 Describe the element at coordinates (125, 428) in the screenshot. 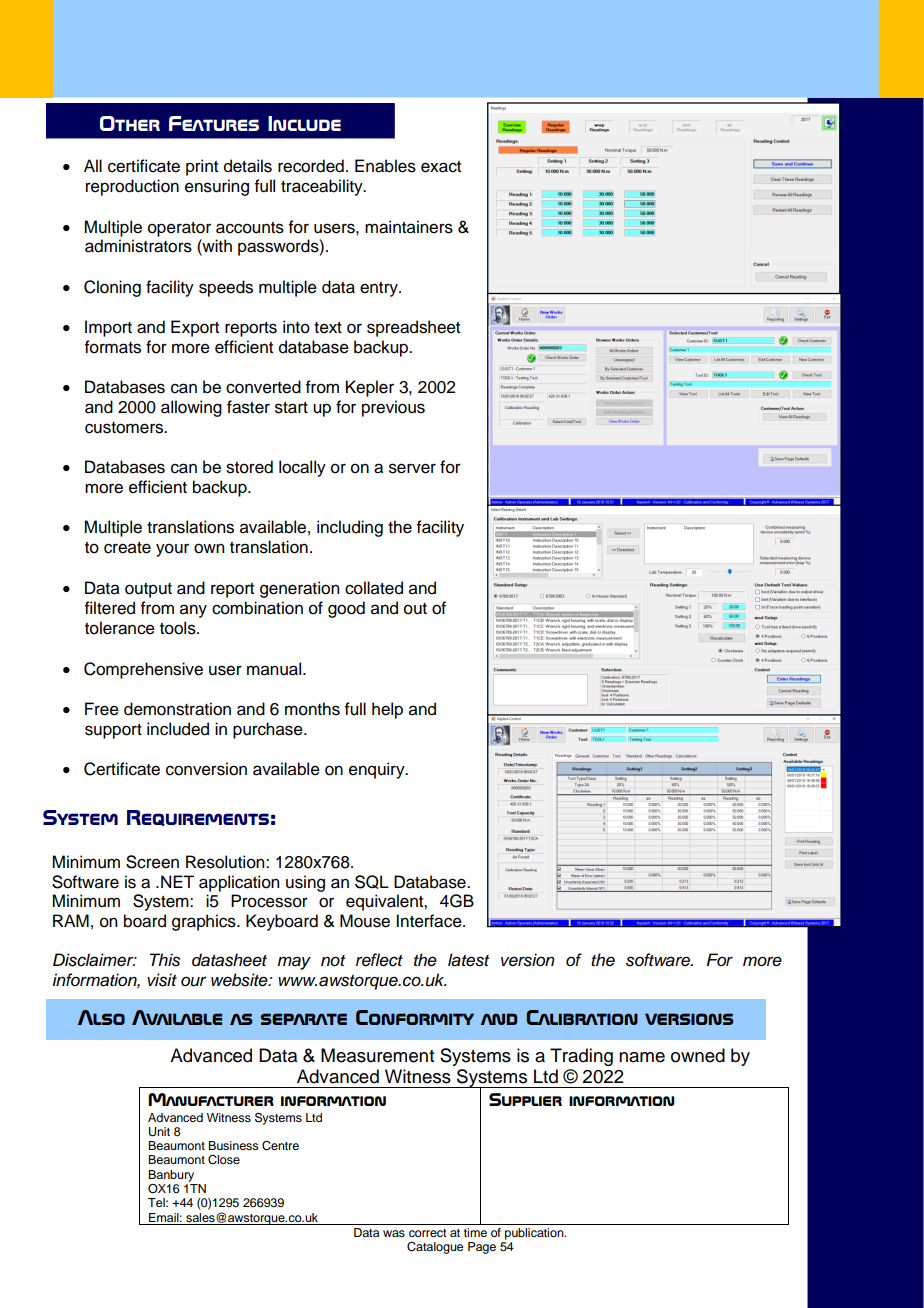

I see `customers` at that location.
